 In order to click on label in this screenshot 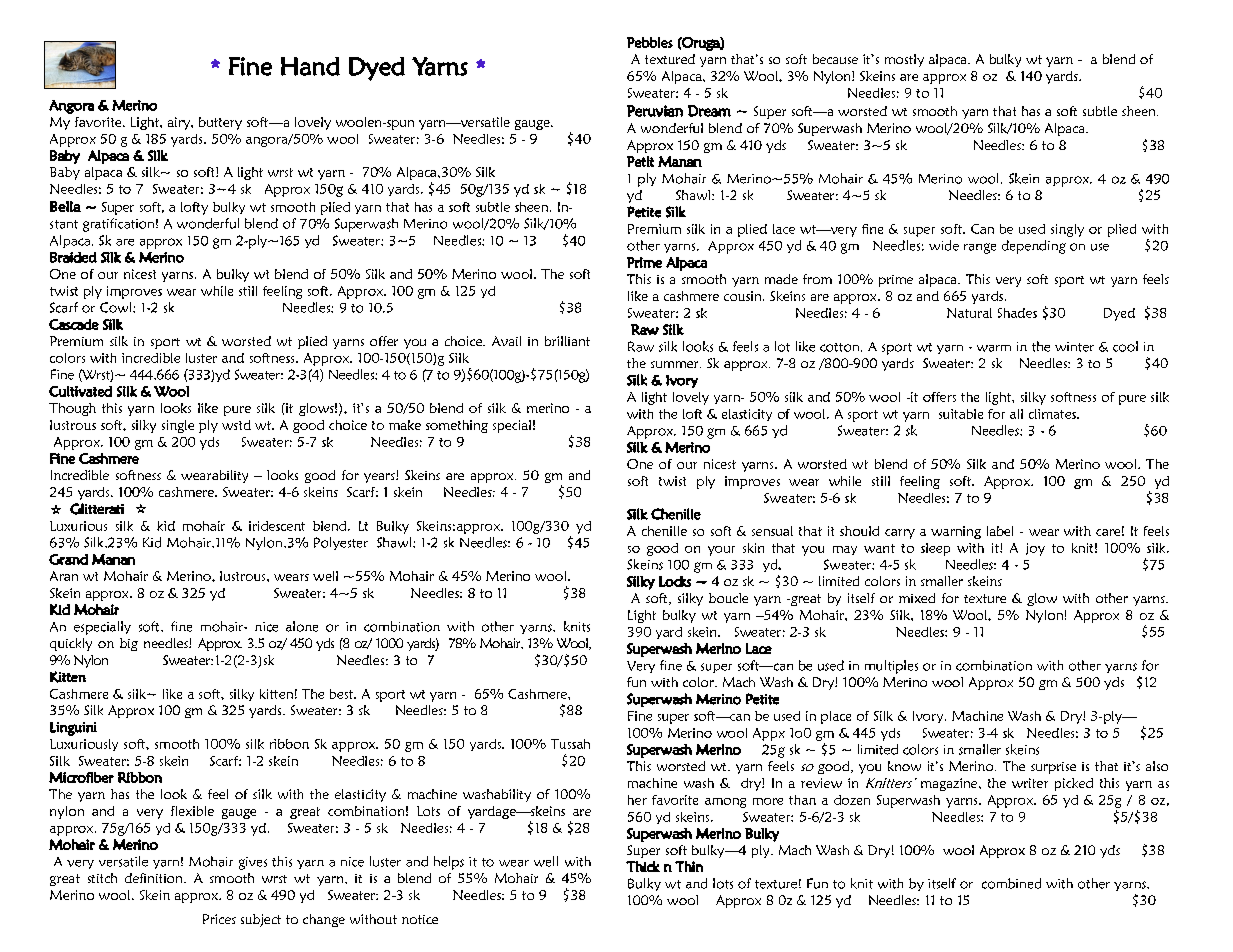, I will do `click(1000, 531)`.
